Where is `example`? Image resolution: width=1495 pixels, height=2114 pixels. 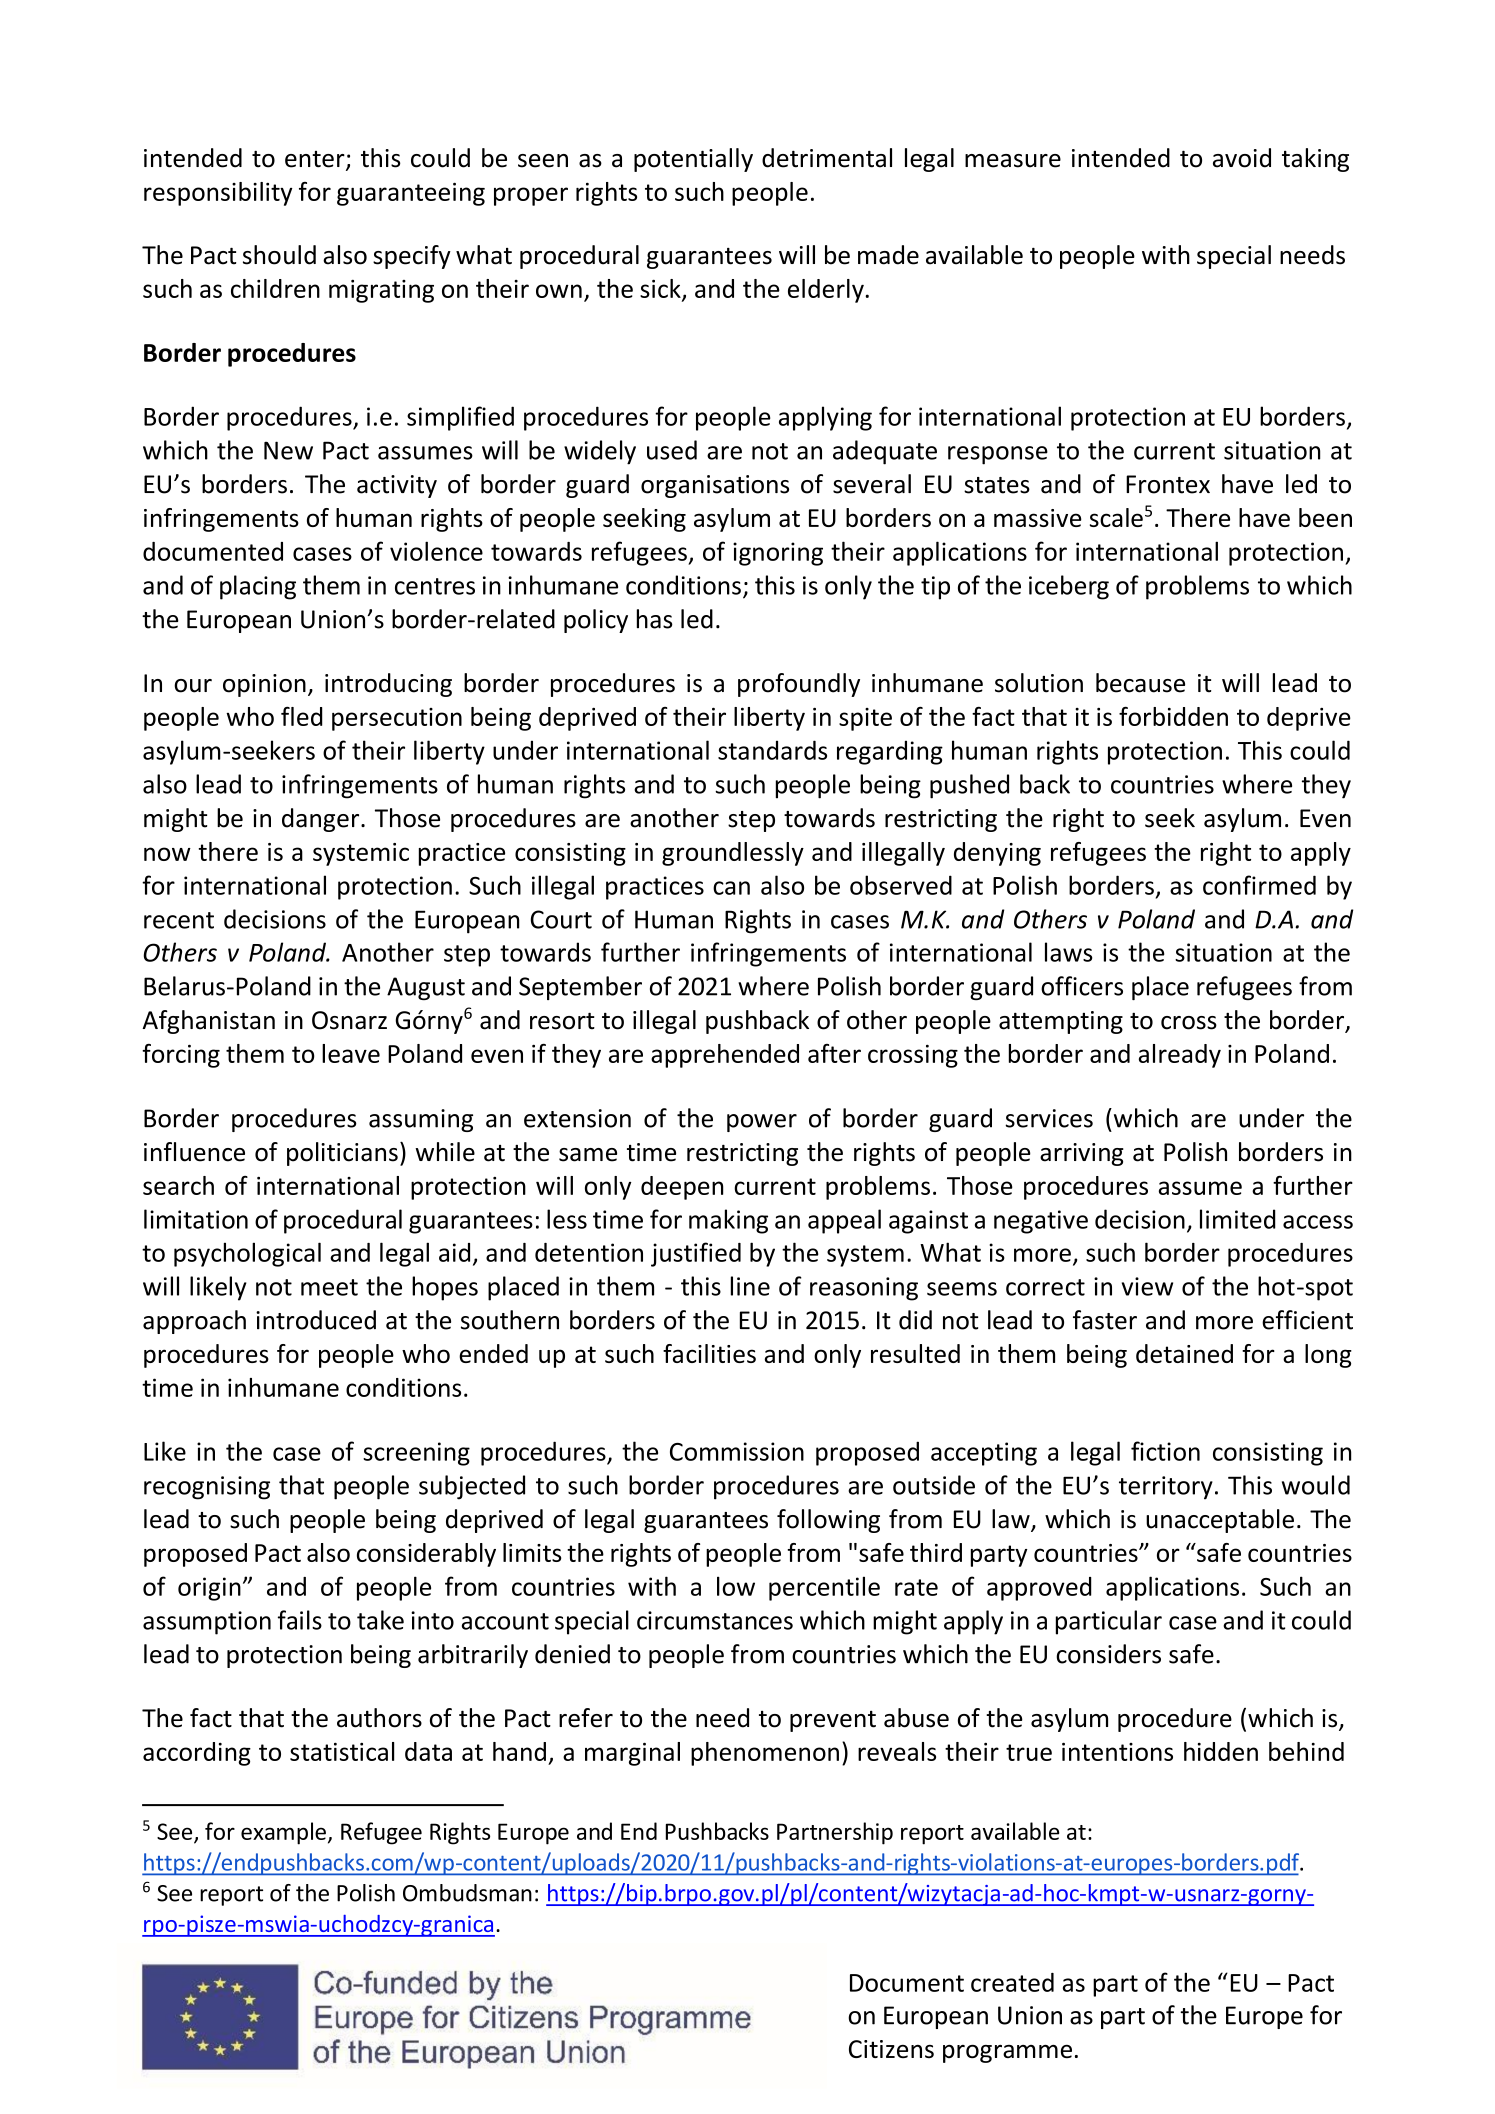
example is located at coordinates (283, 1833).
